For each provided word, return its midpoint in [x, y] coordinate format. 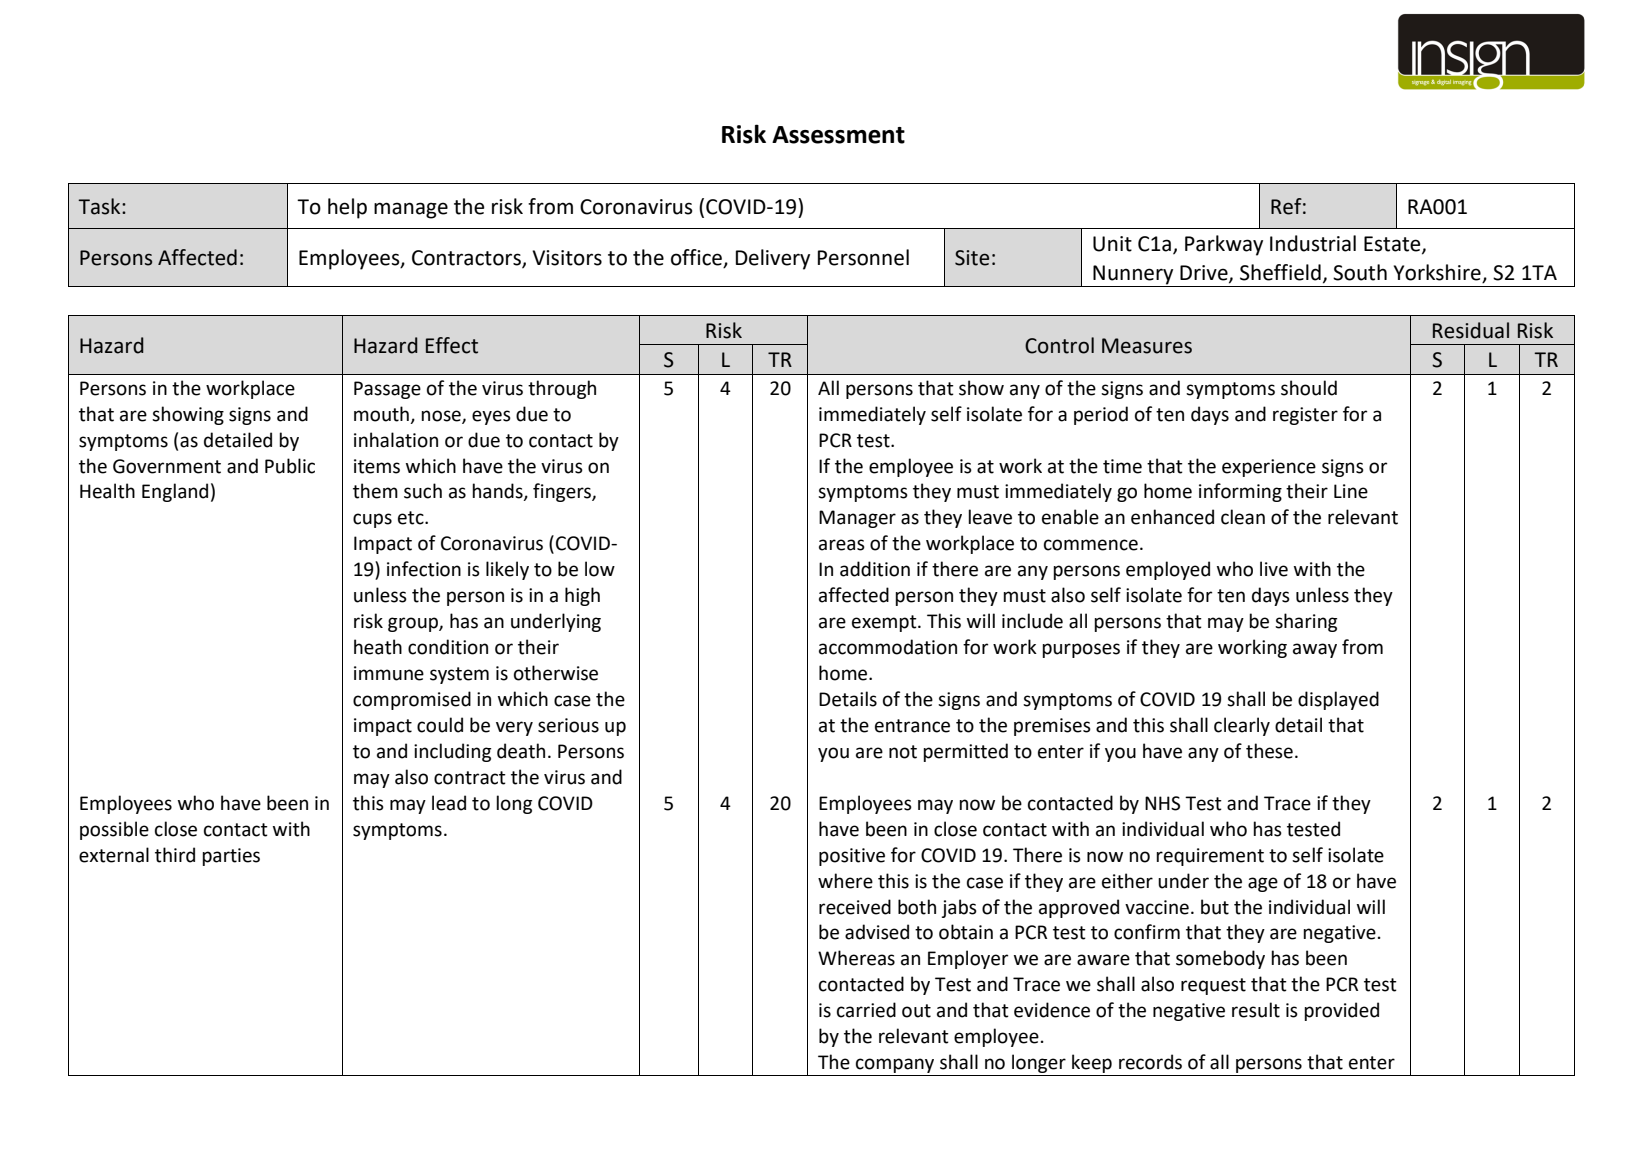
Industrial [1313, 243]
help [347, 208]
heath [378, 647]
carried [866, 1010]
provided [1341, 1011]
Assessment [838, 135]
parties [231, 857]
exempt [885, 623]
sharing [1306, 622]
